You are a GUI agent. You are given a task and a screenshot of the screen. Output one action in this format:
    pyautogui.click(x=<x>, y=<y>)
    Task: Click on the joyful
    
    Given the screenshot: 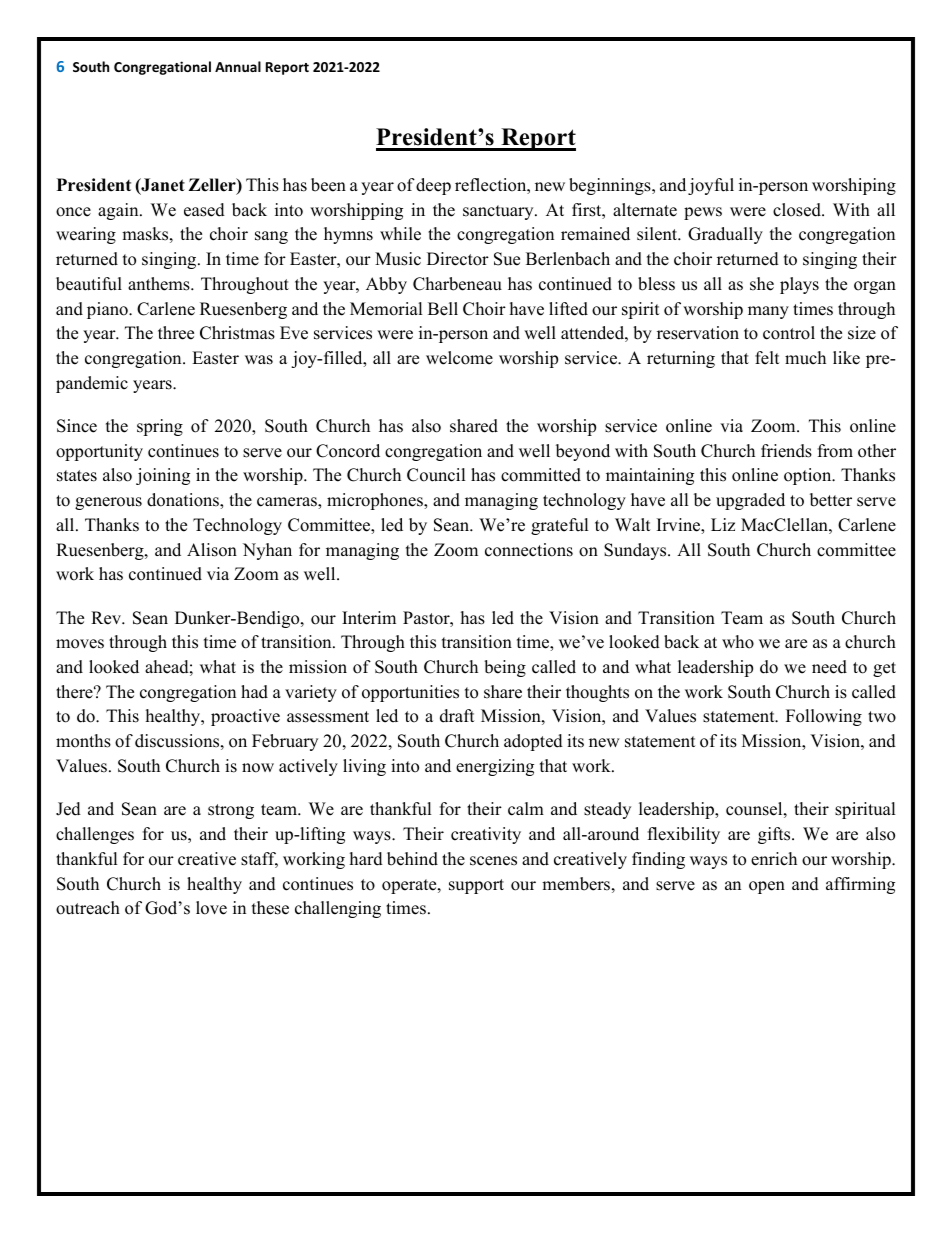 What is the action you would take?
    pyautogui.click(x=711, y=186)
